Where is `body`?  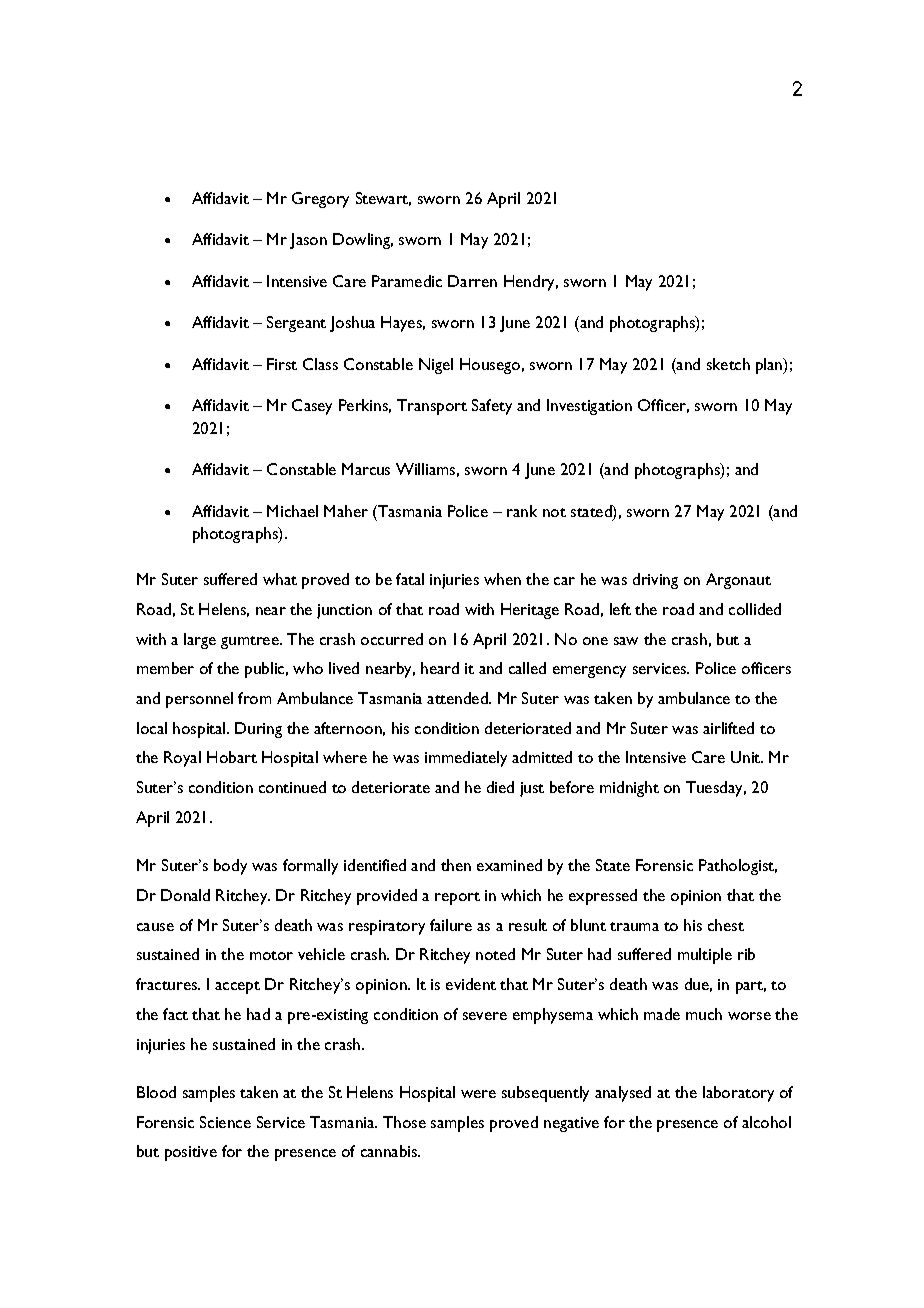 body is located at coordinates (230, 867).
